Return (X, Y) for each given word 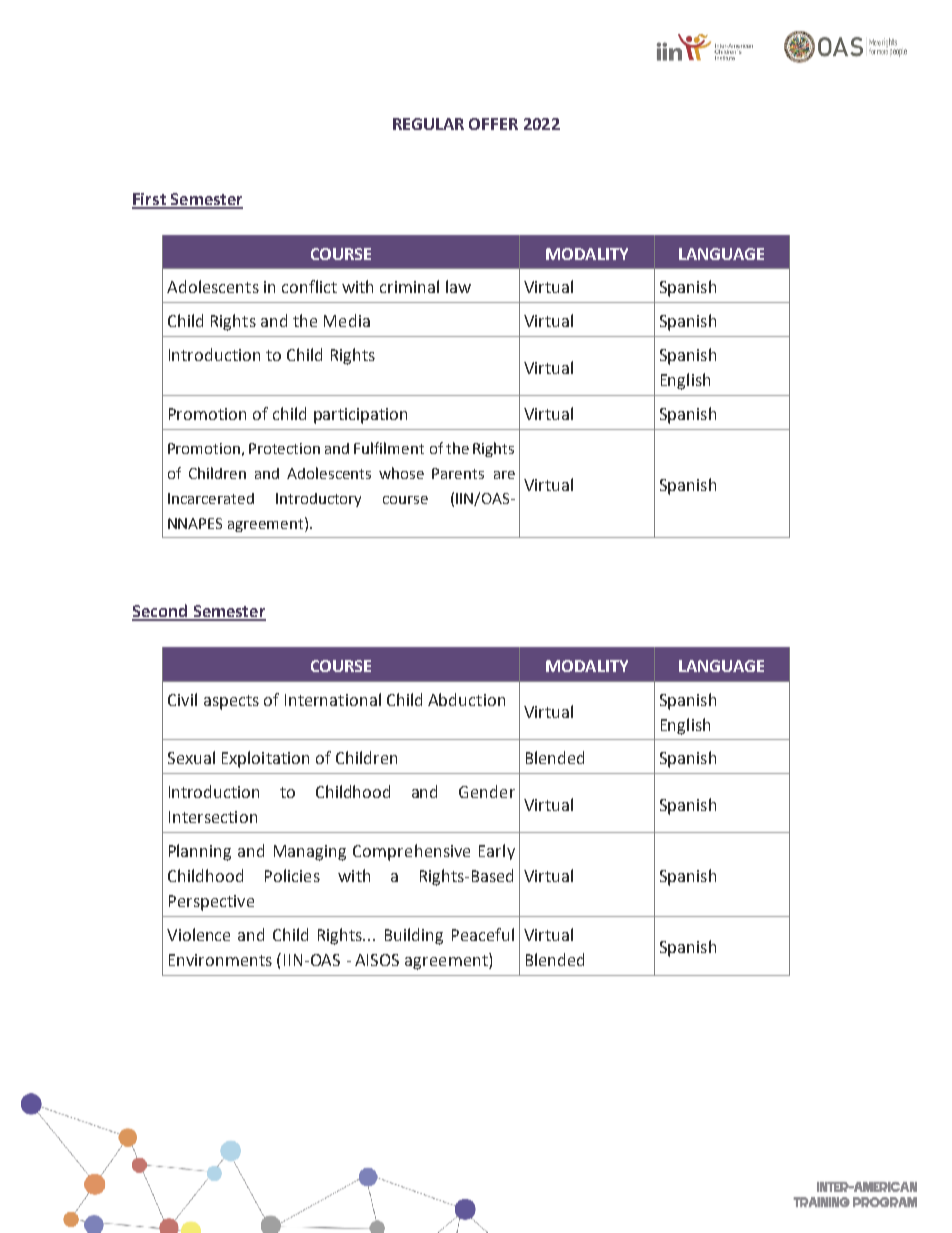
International (333, 699)
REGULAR (428, 124)
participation (360, 416)
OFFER (493, 124)
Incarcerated (211, 498)
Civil (182, 699)
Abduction (466, 699)
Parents (458, 473)
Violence (198, 934)
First (150, 200)
